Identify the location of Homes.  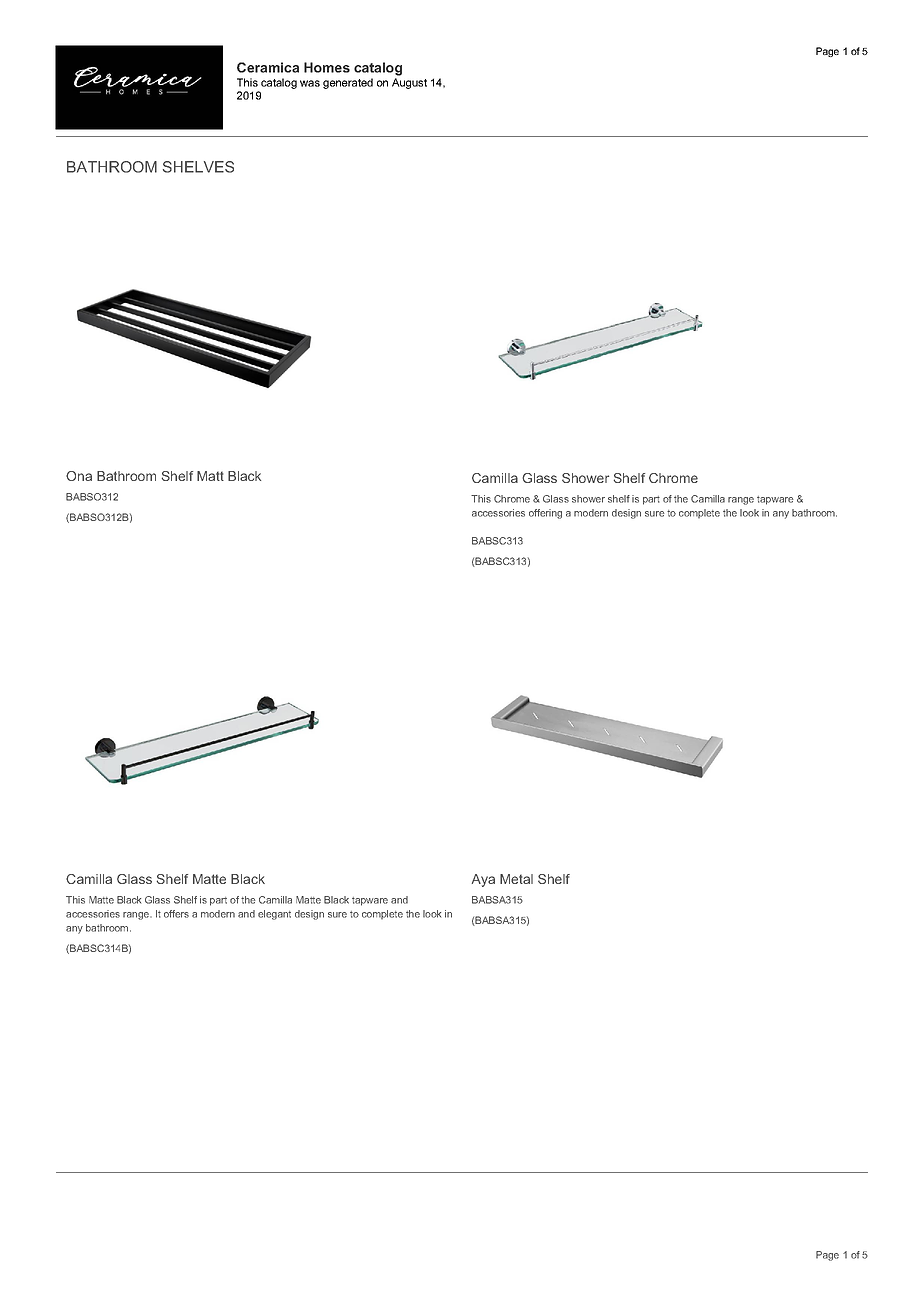
(327, 67).
